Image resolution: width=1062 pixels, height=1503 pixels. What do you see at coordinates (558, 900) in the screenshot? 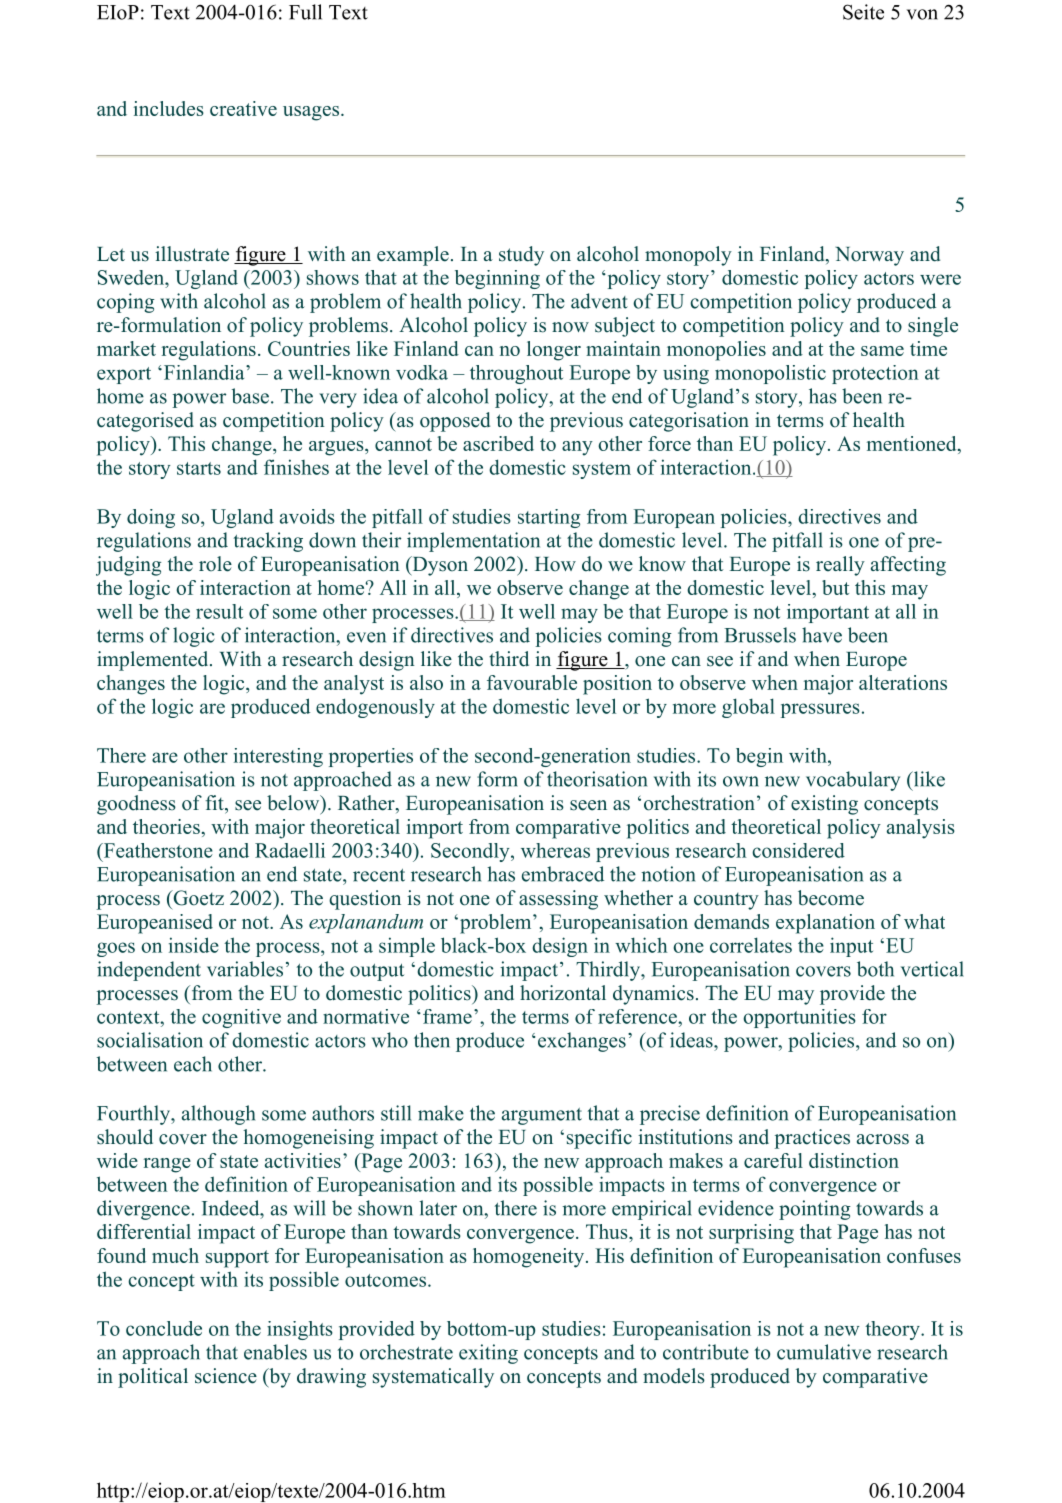
I see `assessing` at bounding box center [558, 900].
